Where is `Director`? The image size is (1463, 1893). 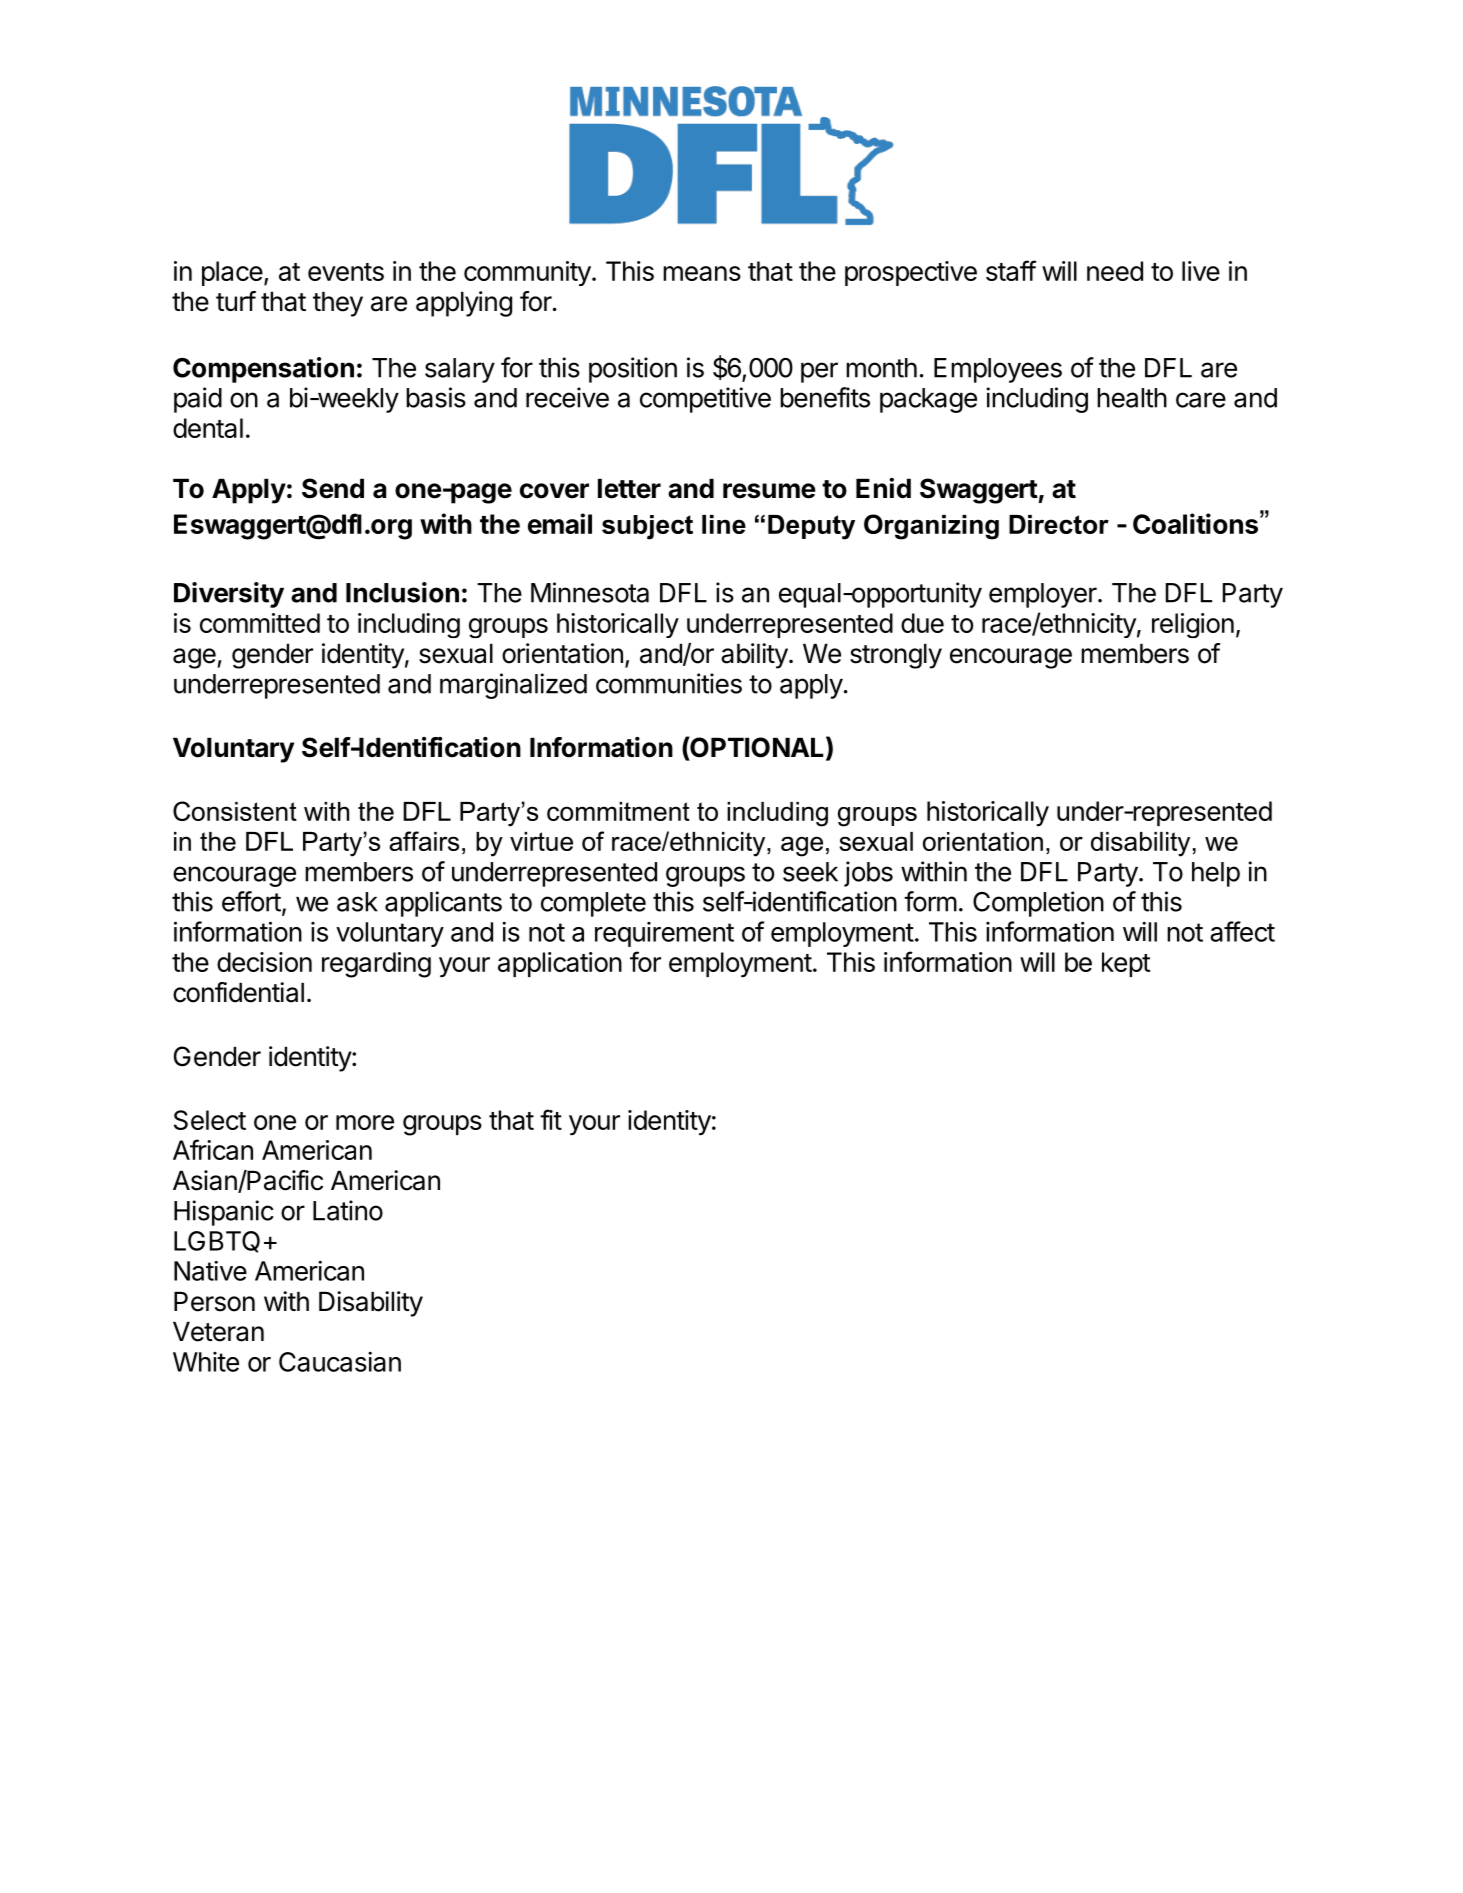 Director is located at coordinates (1059, 524).
